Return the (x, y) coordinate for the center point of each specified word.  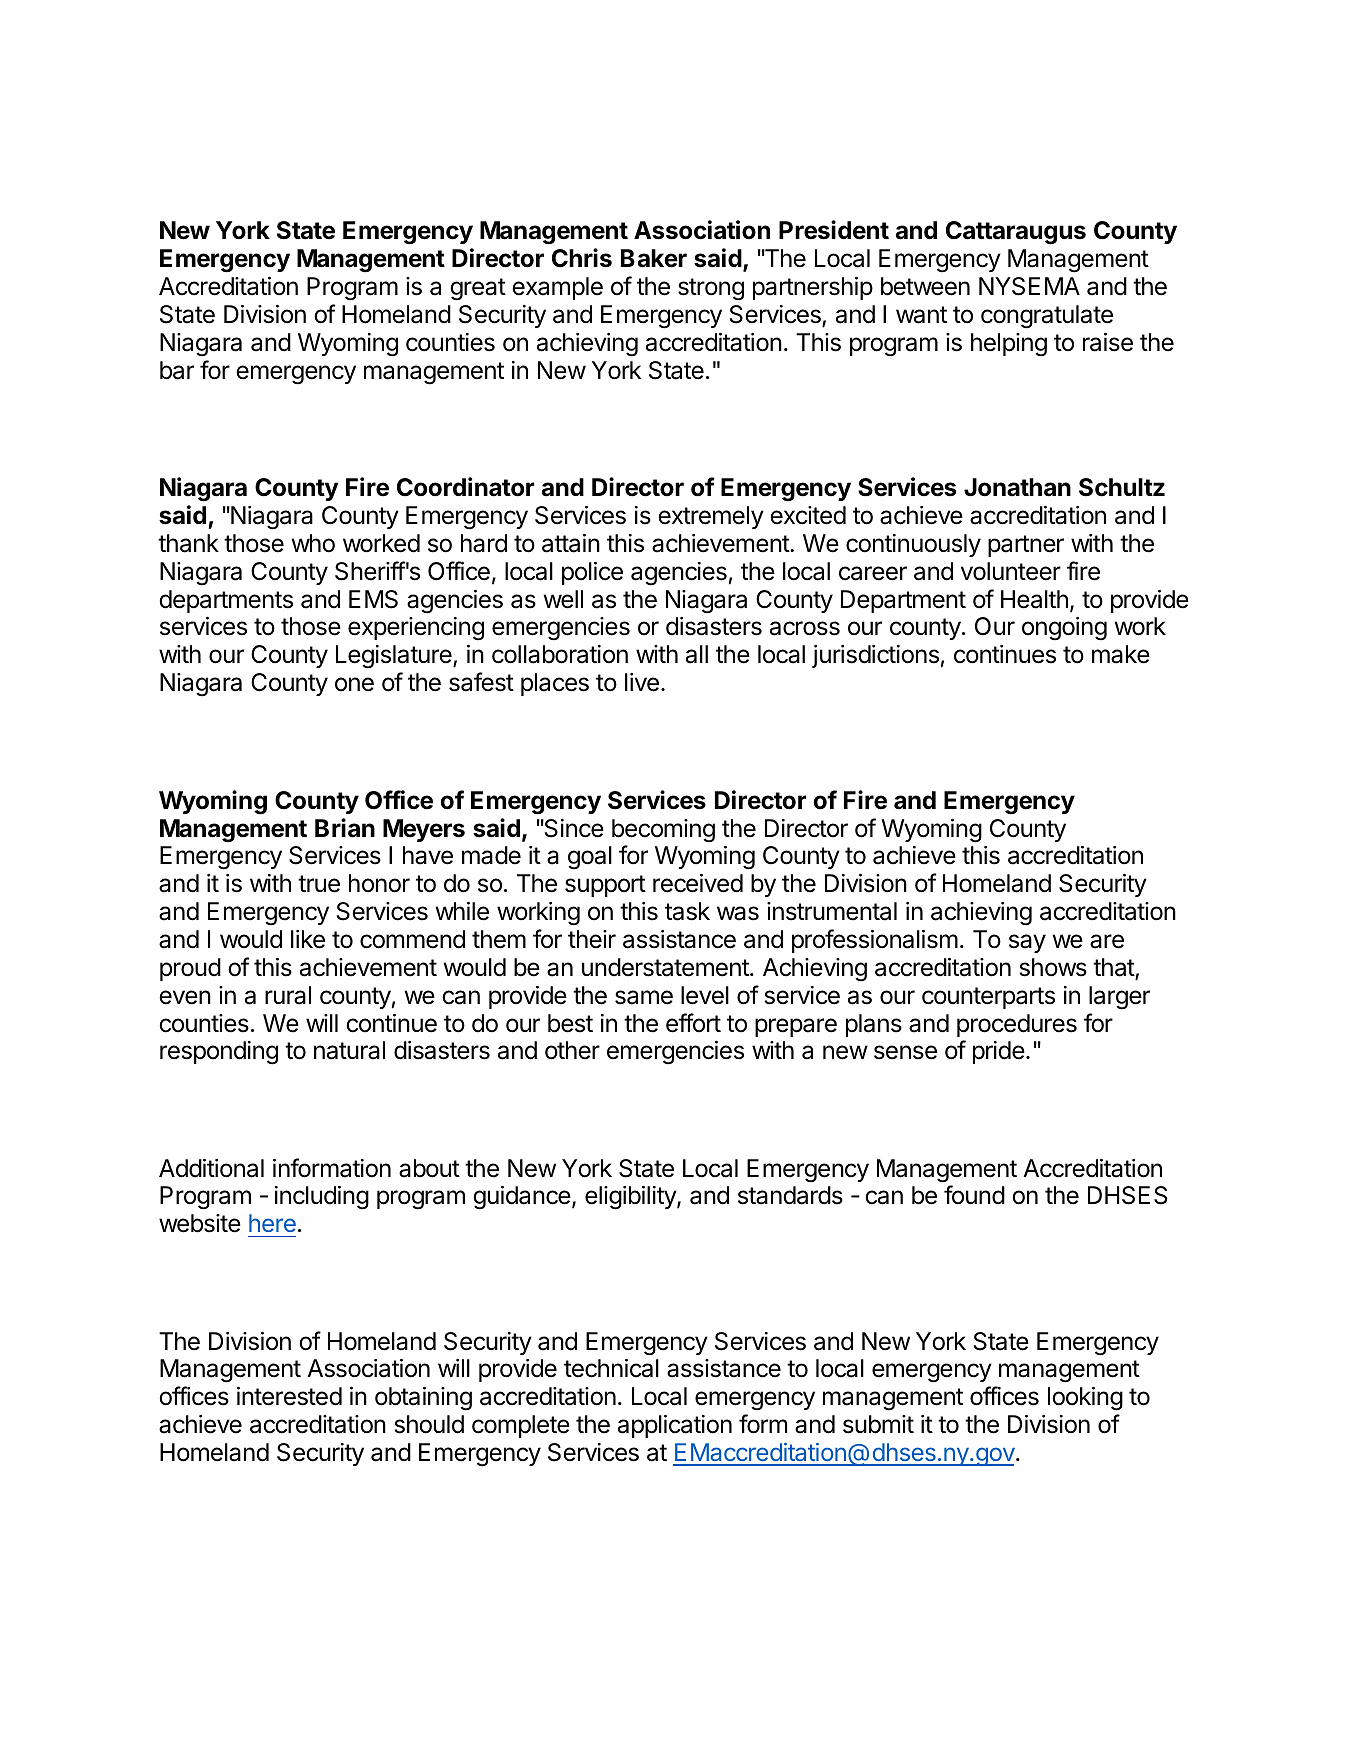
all (697, 654)
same (644, 997)
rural (288, 995)
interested (289, 1396)
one (354, 684)
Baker (654, 258)
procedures (1017, 1025)
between (925, 286)
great (478, 289)
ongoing (1064, 629)
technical (611, 1368)
